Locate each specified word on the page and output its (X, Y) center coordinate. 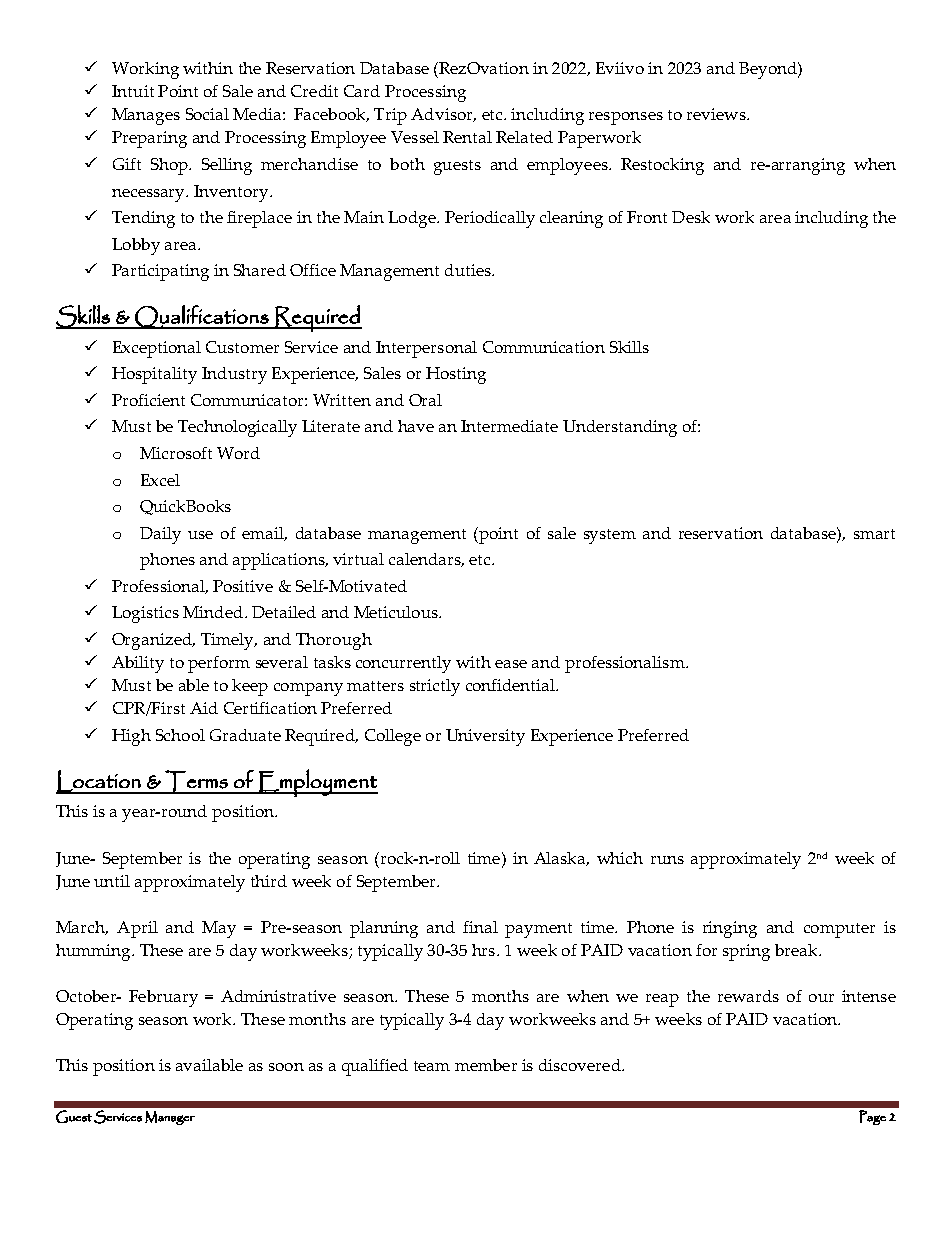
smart (874, 534)
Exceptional (157, 349)
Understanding (620, 428)
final (480, 927)
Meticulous (397, 612)
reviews (717, 114)
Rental (467, 137)
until (112, 881)
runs (667, 860)
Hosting (456, 375)
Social (207, 114)
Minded (213, 612)
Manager (170, 1118)
